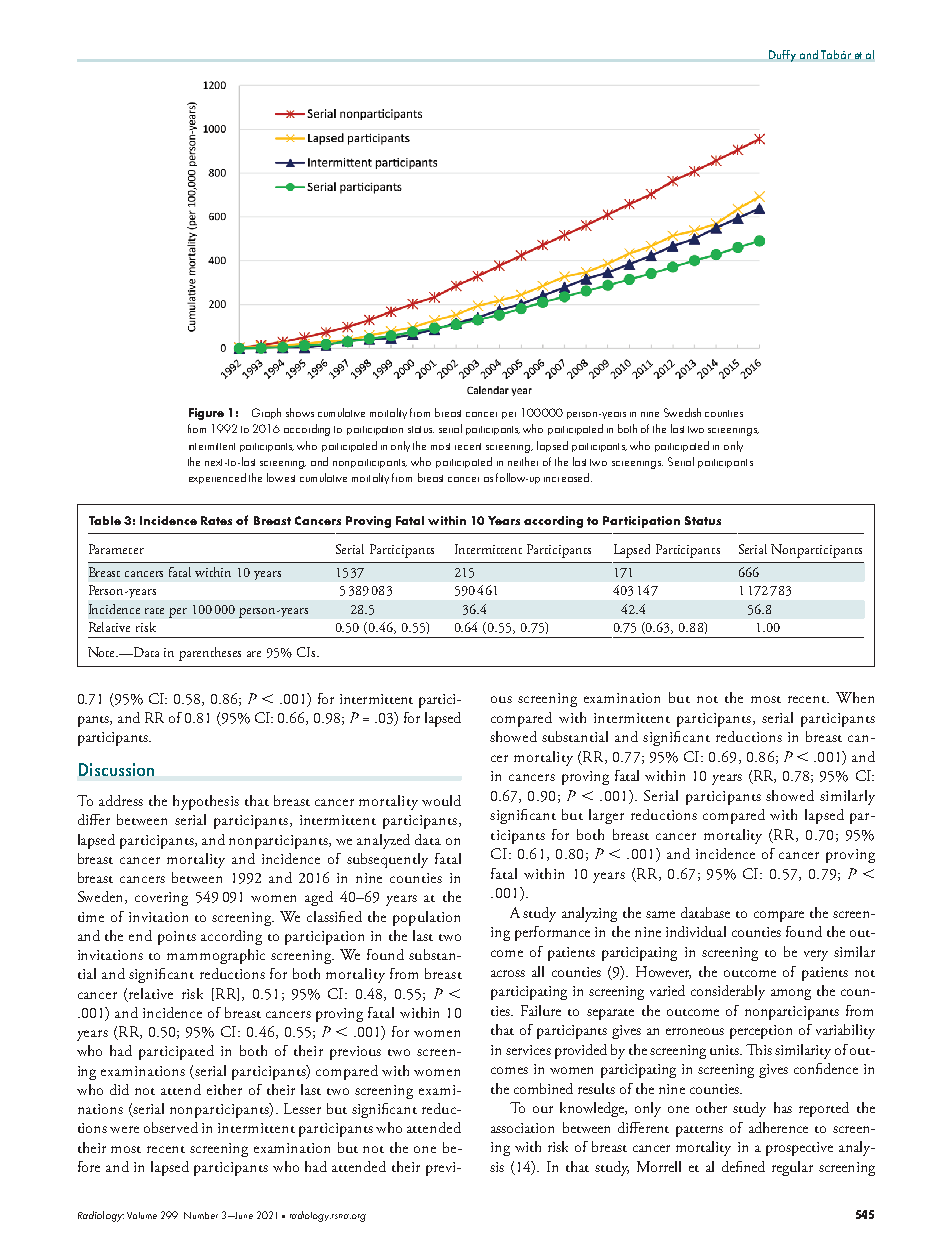  I want to click on experienced, so click(217, 478).
